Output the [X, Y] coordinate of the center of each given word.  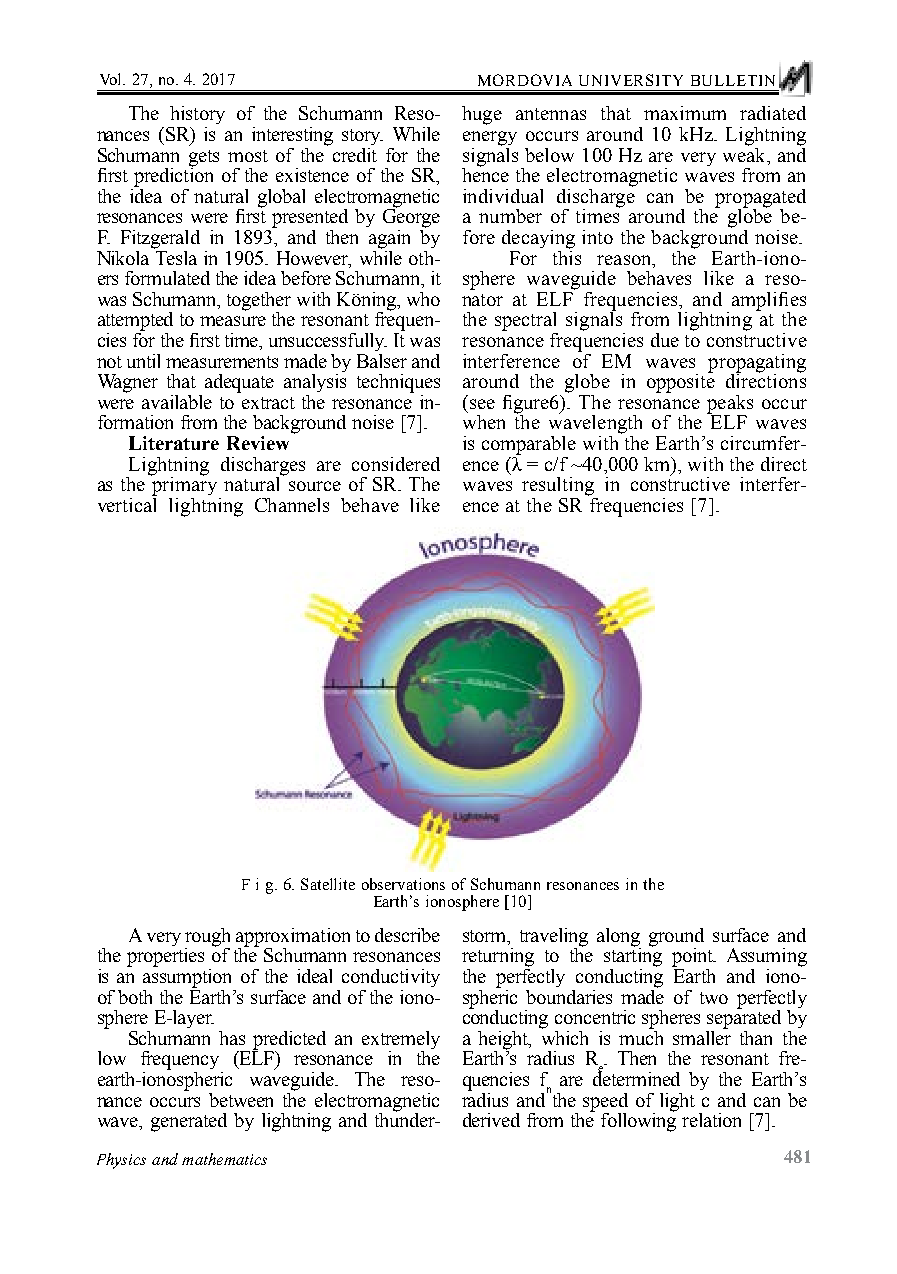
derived [491, 1120]
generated [189, 1122]
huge [482, 115]
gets [204, 159]
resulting [558, 486]
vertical [127, 503]
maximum [685, 113]
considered [396, 464]
